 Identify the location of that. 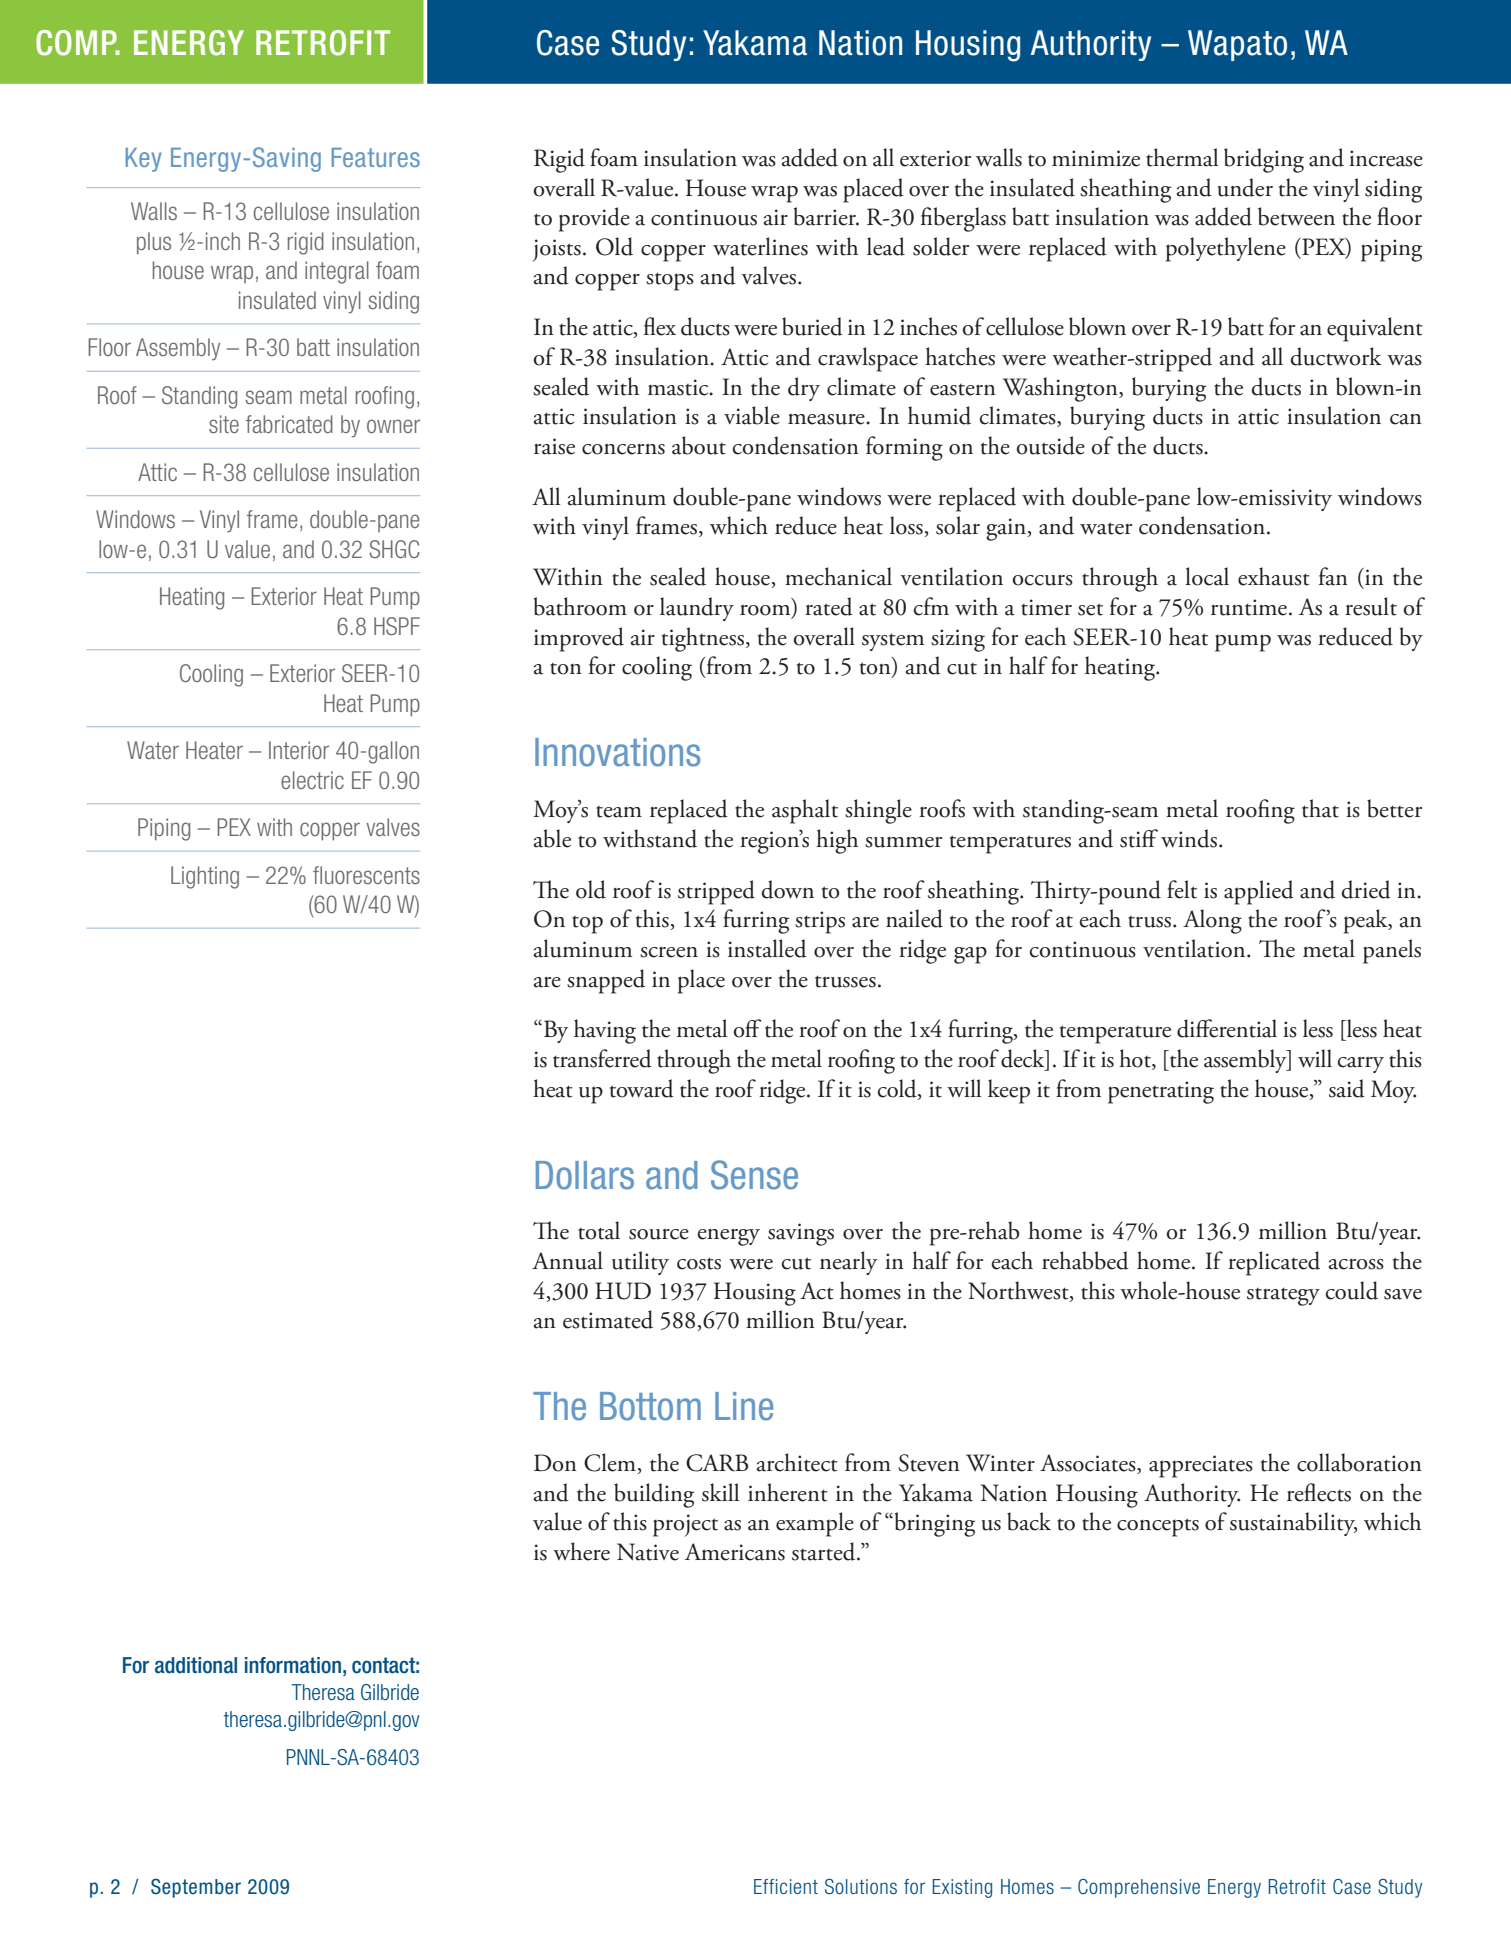
(1320, 808).
